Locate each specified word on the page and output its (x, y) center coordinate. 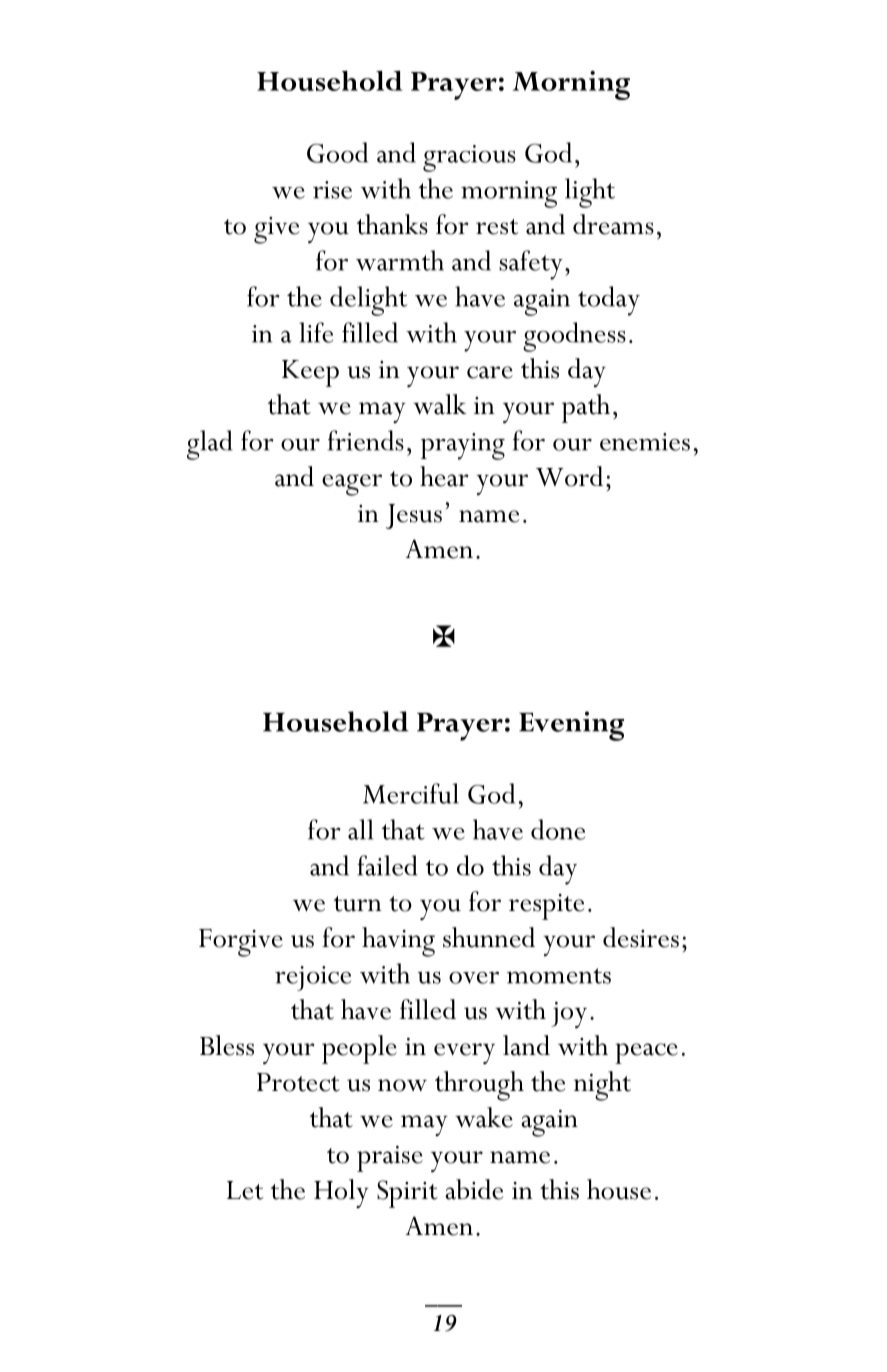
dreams (613, 224)
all (361, 829)
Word (569, 476)
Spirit (407, 1194)
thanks (392, 224)
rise (332, 190)
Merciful (411, 793)
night (602, 1086)
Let (245, 1190)
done (558, 829)
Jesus (414, 516)
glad (210, 445)
